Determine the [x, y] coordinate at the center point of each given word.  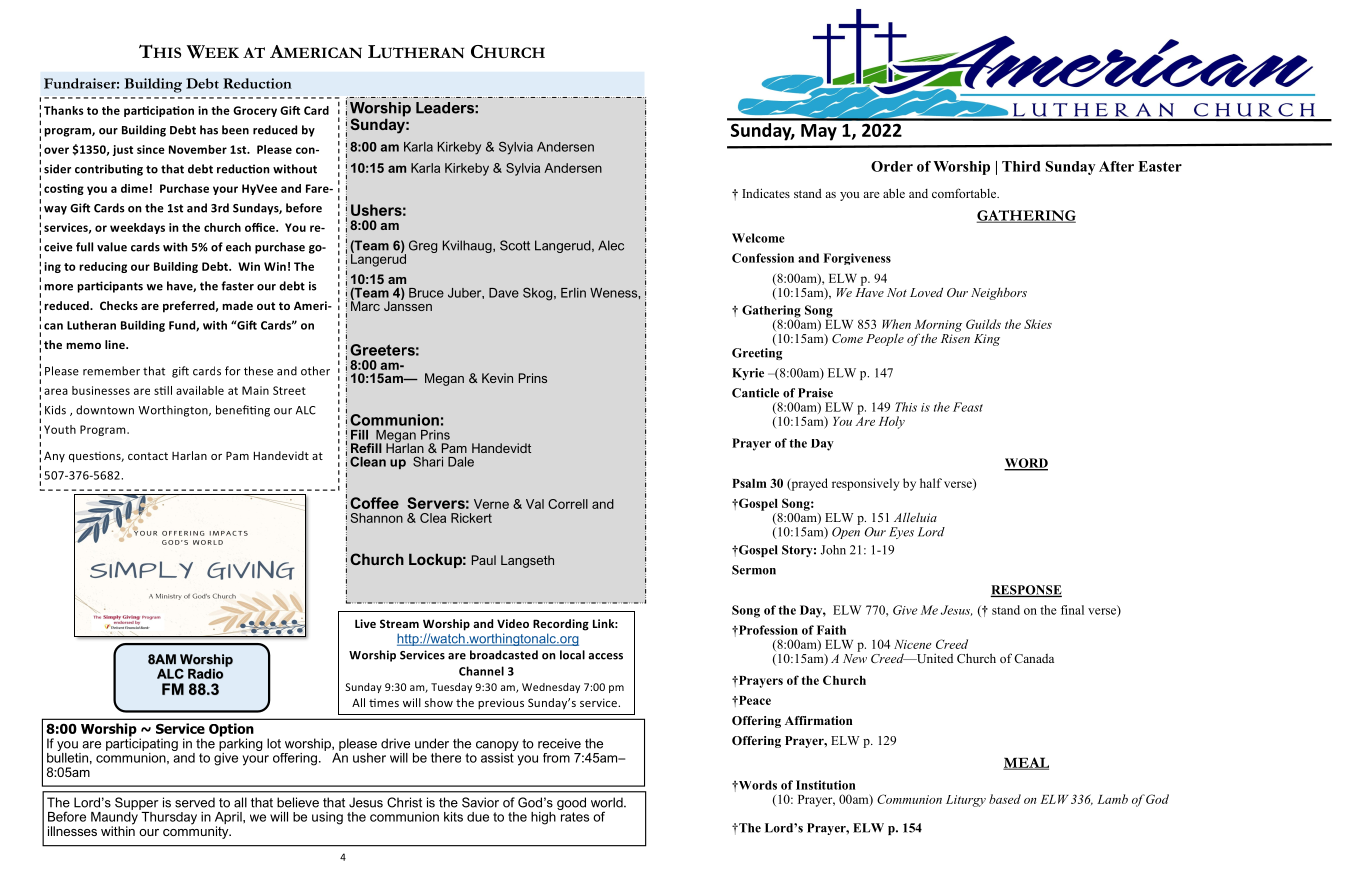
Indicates [766, 193]
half [931, 483]
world [608, 802]
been [235, 130]
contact [148, 456]
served [195, 802]
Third [1021, 166]
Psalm [749, 483]
